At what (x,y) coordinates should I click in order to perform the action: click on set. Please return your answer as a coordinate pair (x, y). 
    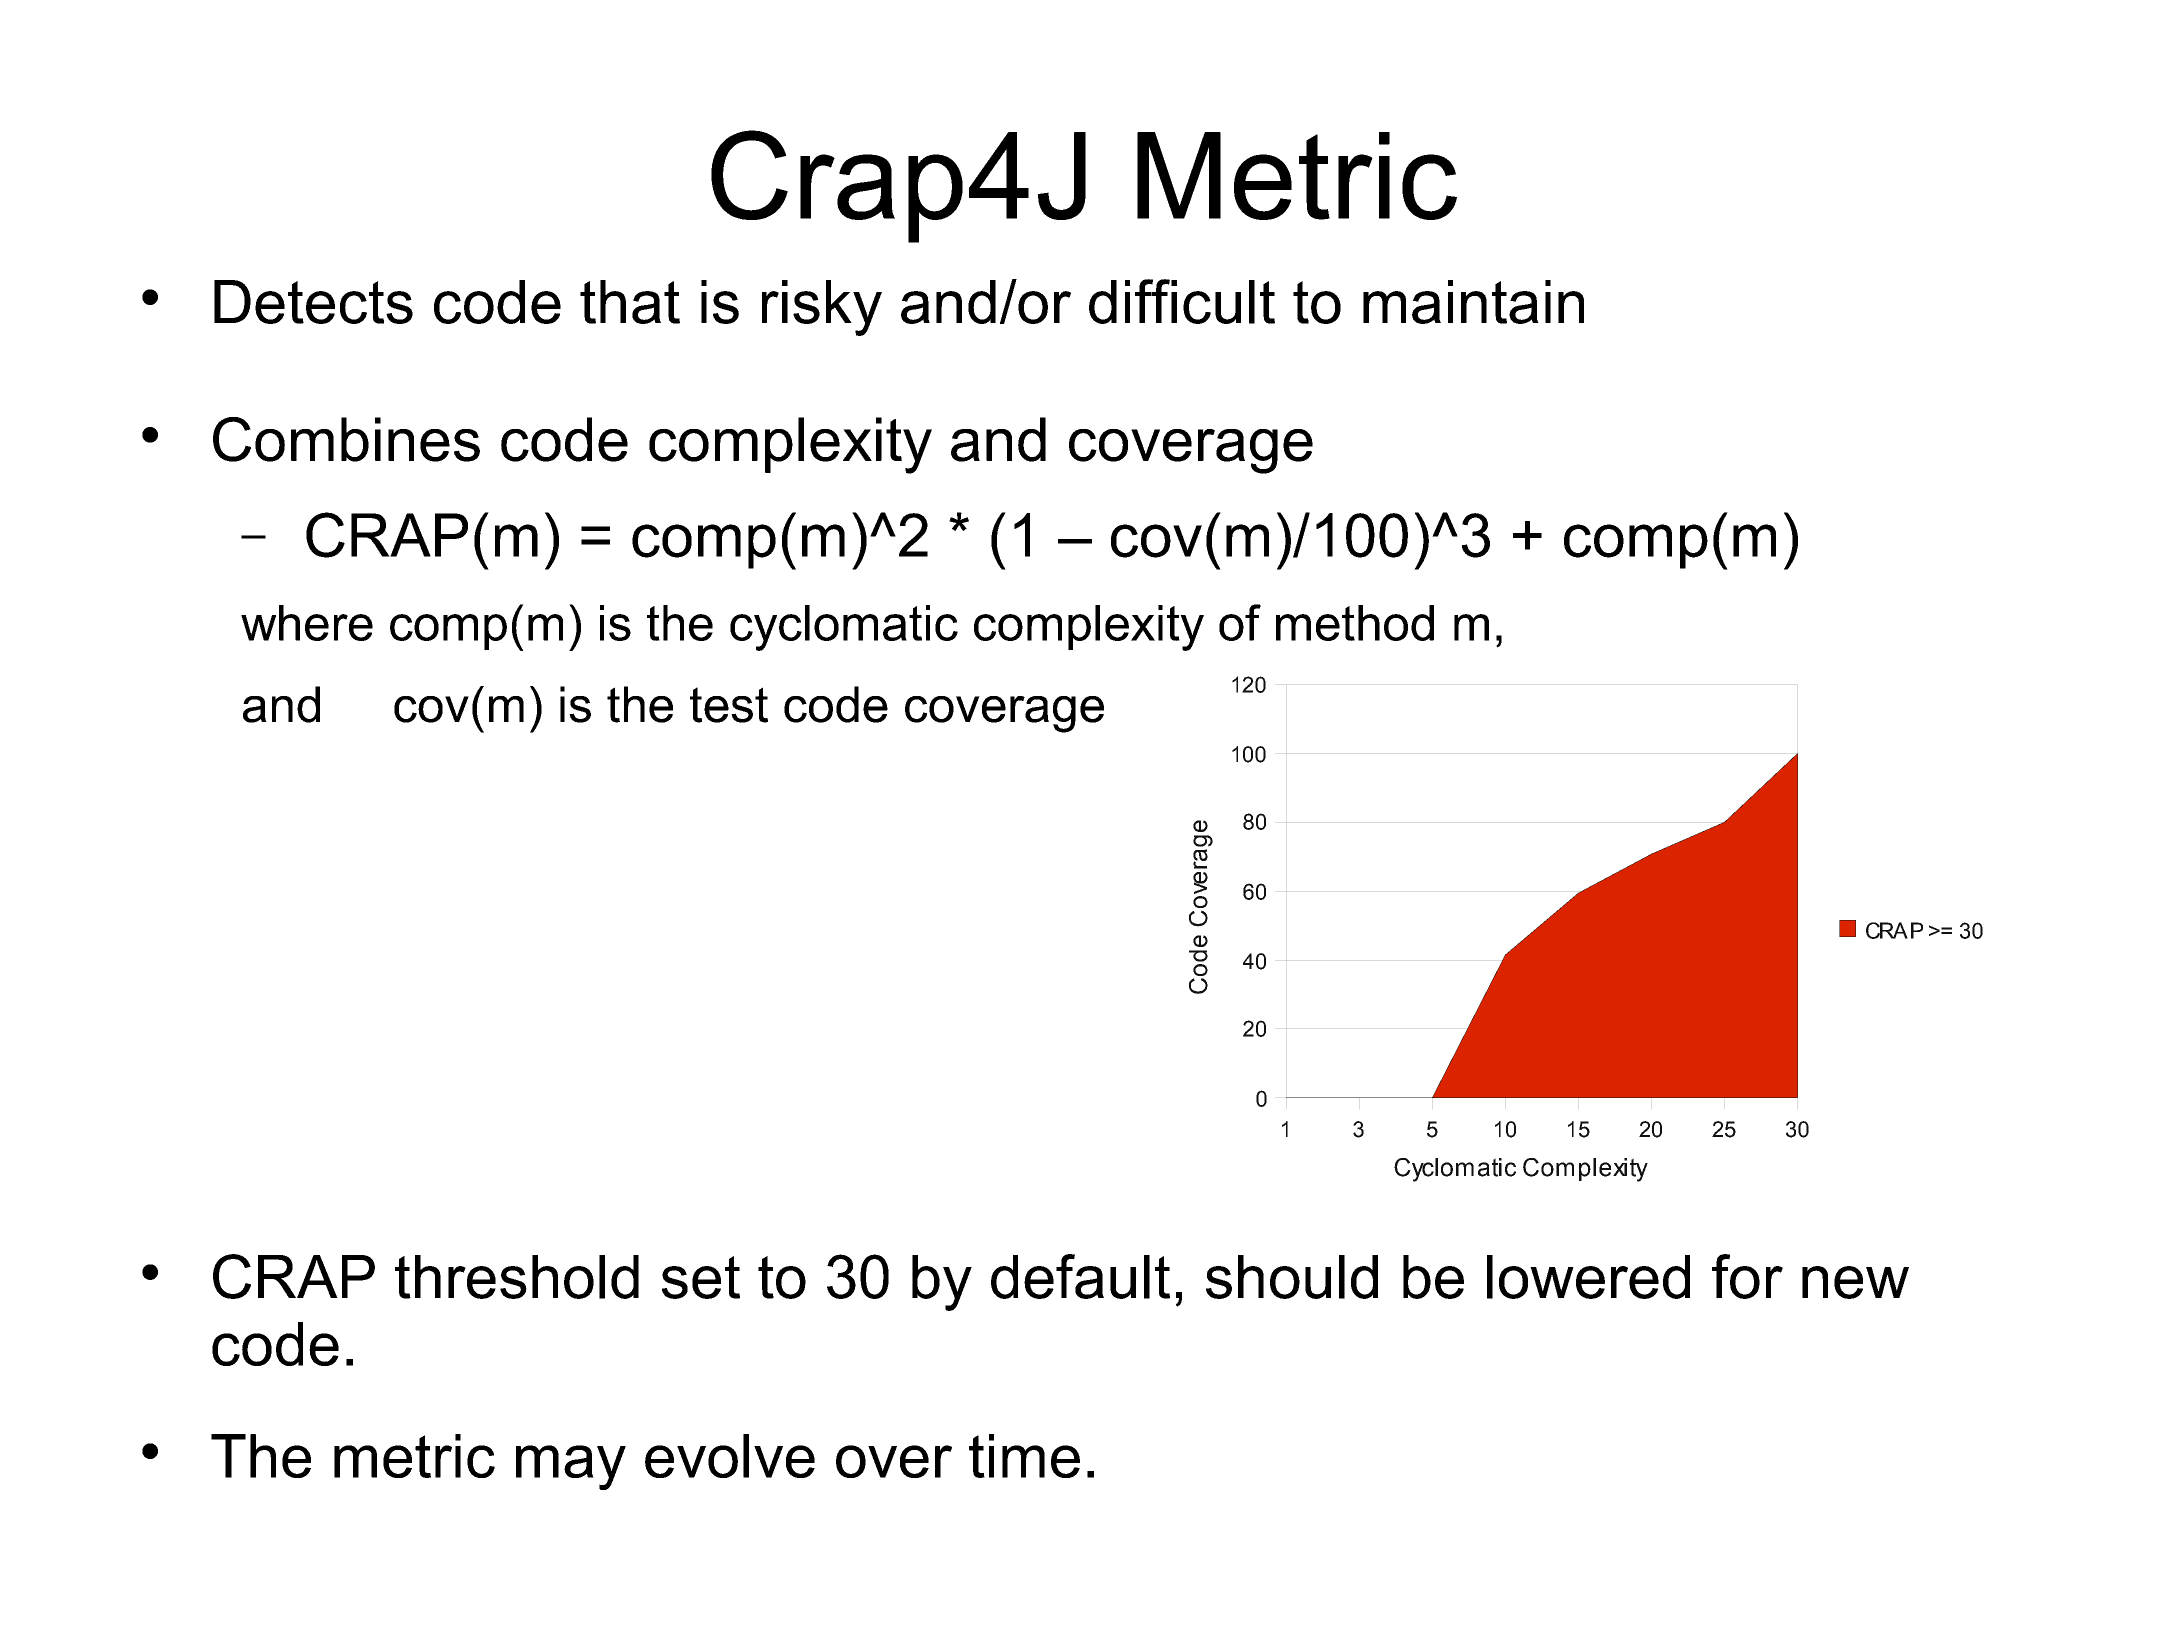
    Looking at the image, I should click on (701, 1277).
